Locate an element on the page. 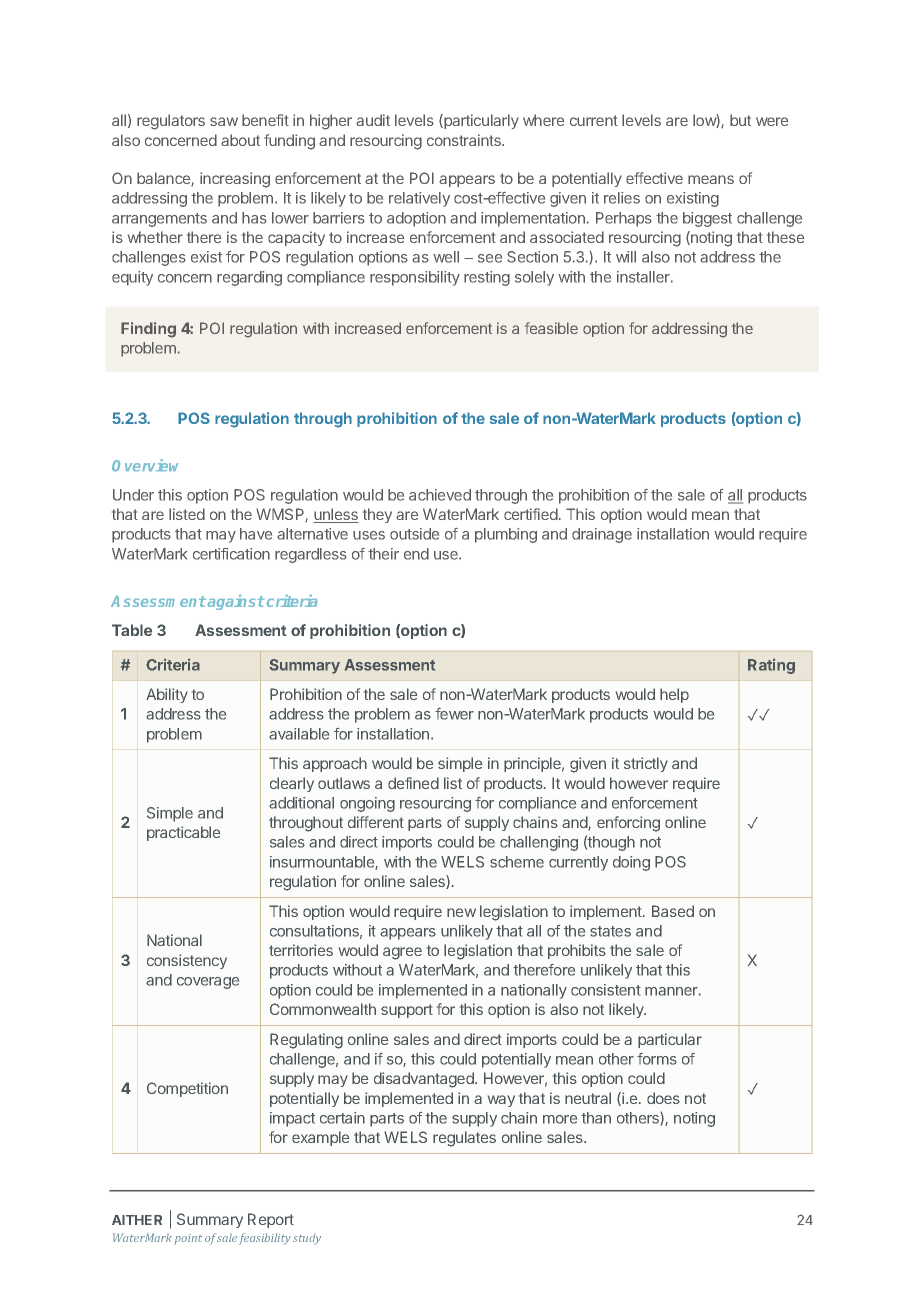  certification is located at coordinates (231, 554).
